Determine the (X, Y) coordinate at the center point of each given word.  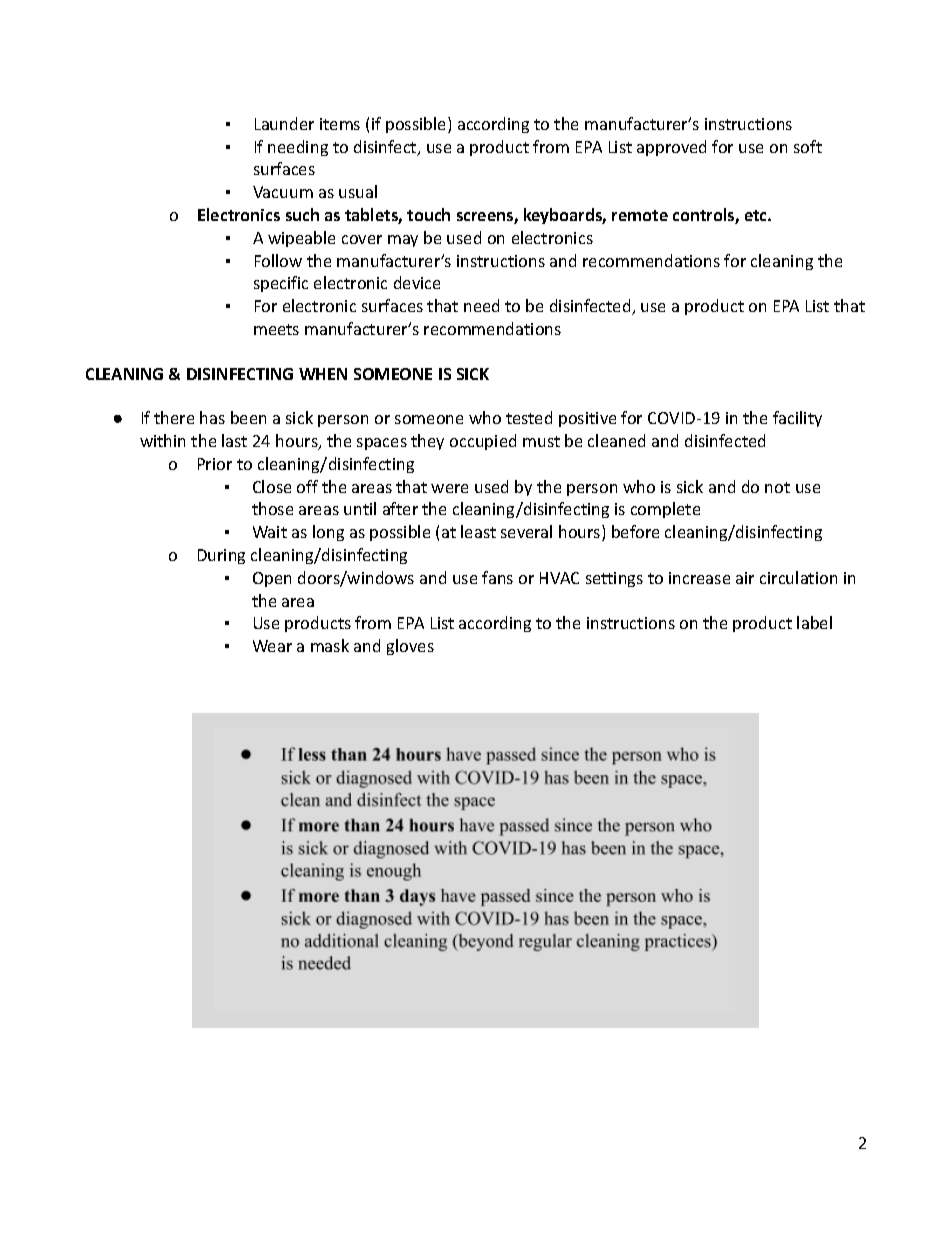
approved (671, 148)
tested (529, 417)
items (340, 124)
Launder (284, 123)
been (248, 417)
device (417, 282)
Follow (278, 260)
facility (797, 419)
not (777, 487)
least (478, 531)
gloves (410, 647)
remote (640, 215)
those (272, 508)
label (814, 622)
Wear (272, 646)
